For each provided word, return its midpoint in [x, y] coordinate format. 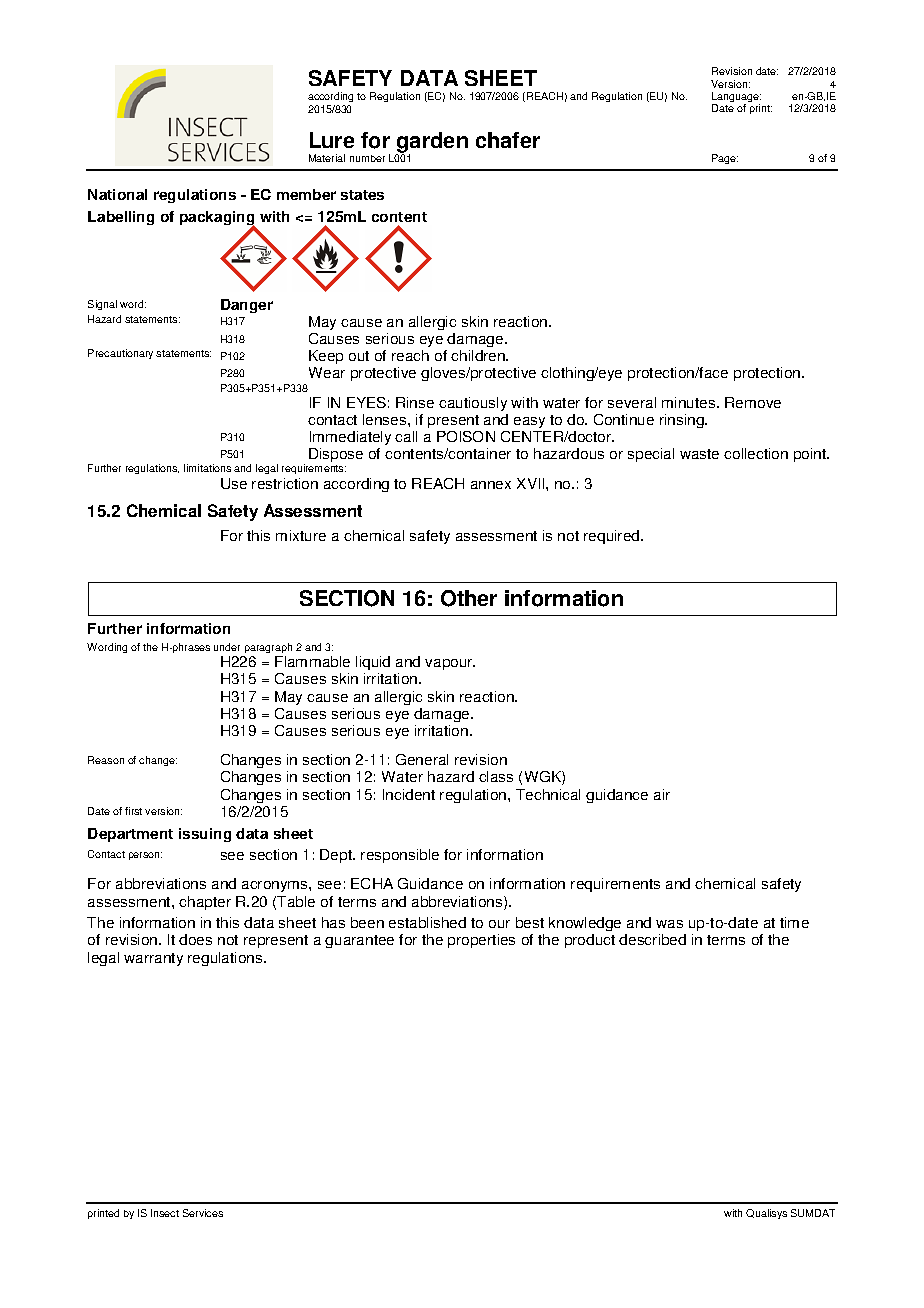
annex [491, 485]
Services [203, 1213]
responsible [400, 856]
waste [699, 454]
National [117, 194]
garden [432, 143]
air [662, 794]
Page [725, 159]
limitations [207, 468]
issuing [205, 835]
